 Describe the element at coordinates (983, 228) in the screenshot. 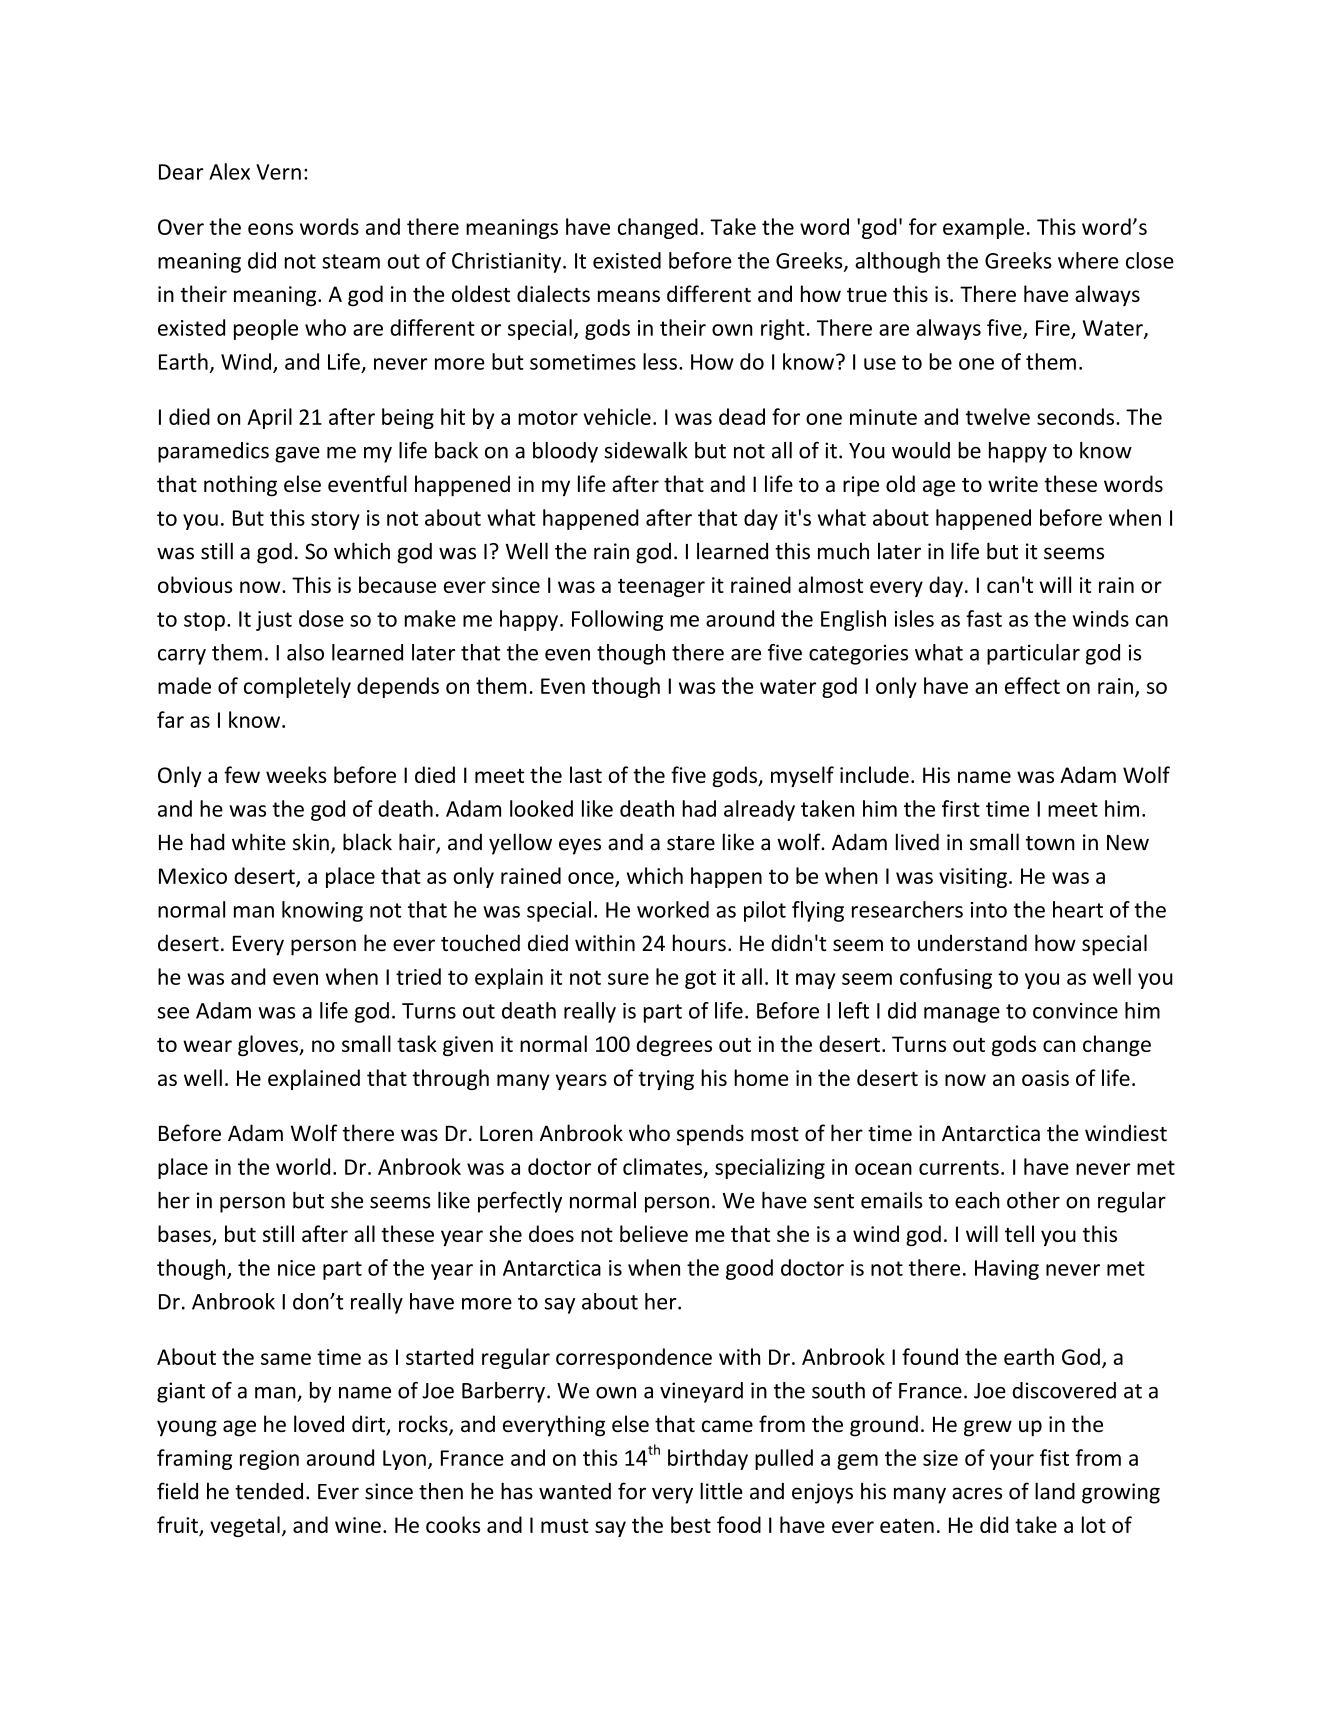

I see `example` at that location.
